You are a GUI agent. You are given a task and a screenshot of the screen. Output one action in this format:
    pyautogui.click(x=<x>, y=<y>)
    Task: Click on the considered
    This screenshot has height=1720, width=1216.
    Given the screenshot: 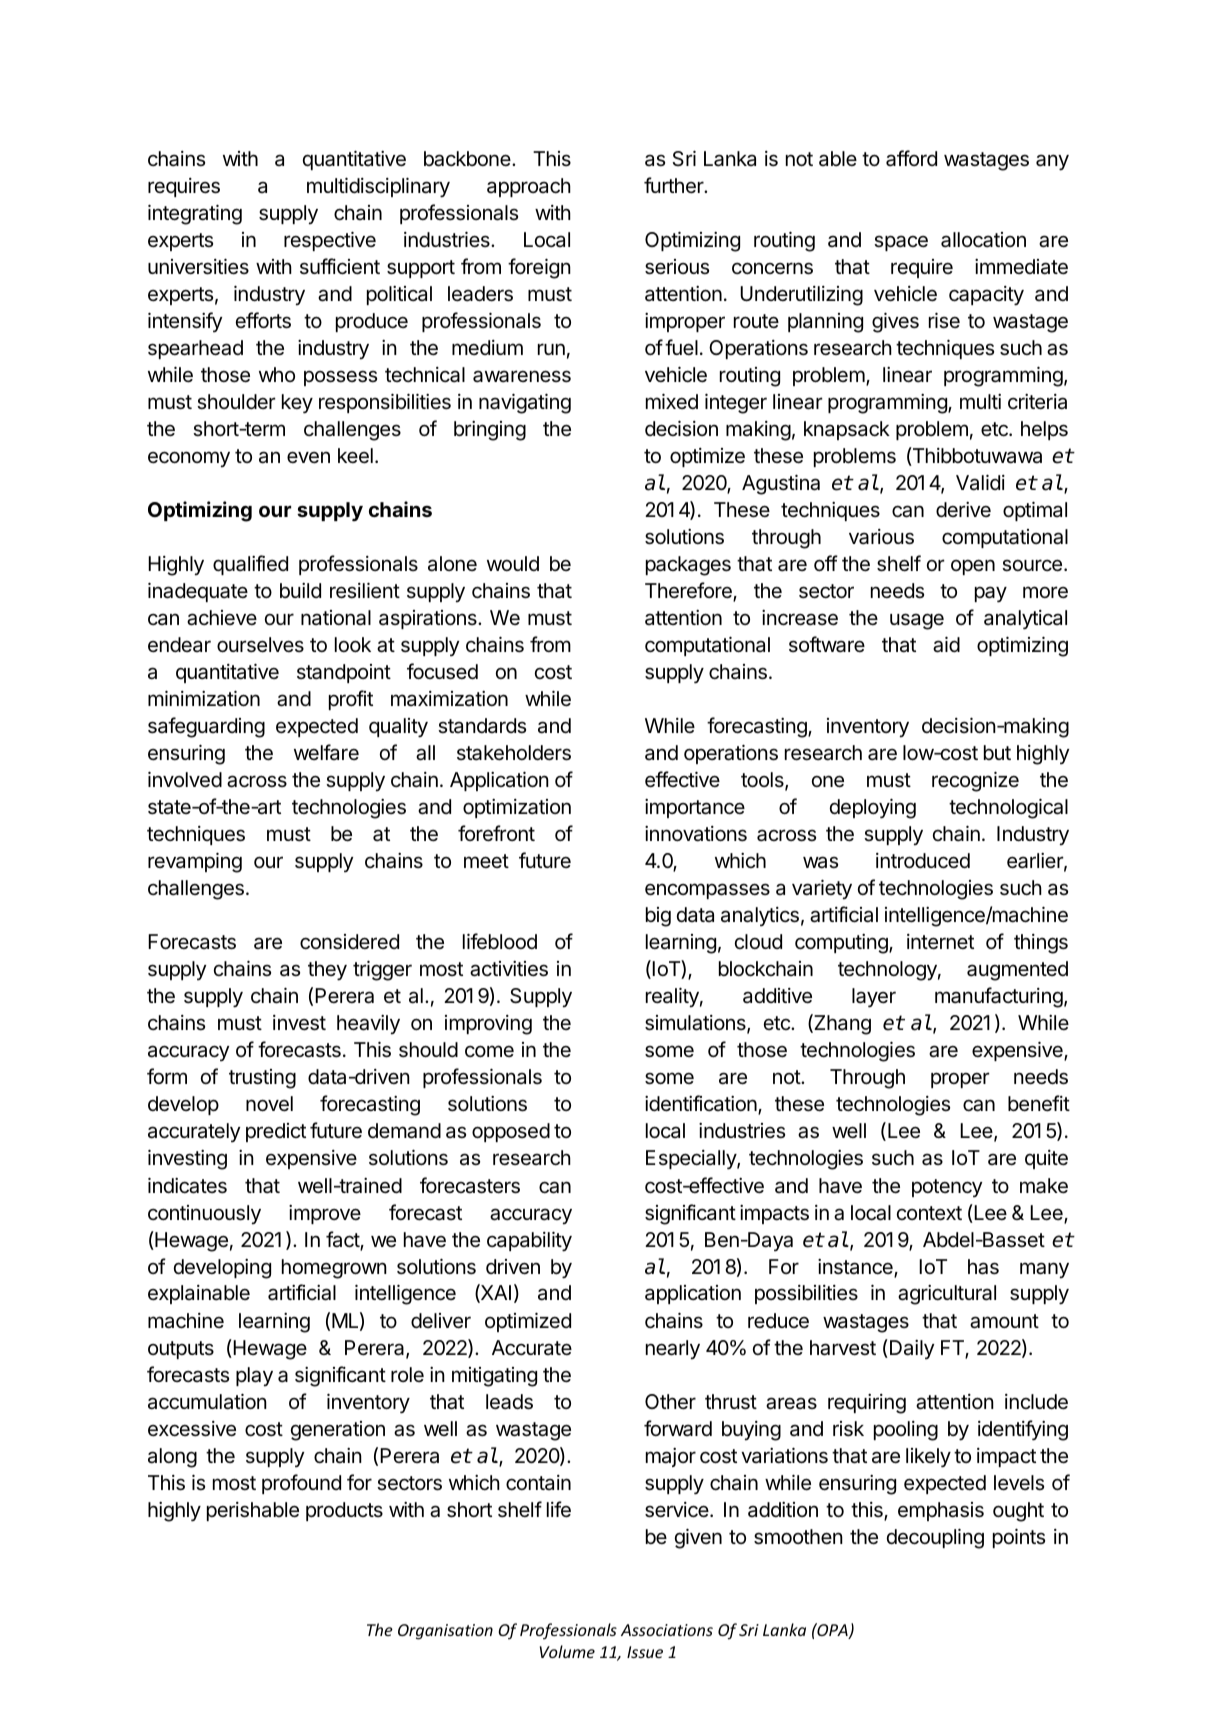 What is the action you would take?
    pyautogui.click(x=349, y=942)
